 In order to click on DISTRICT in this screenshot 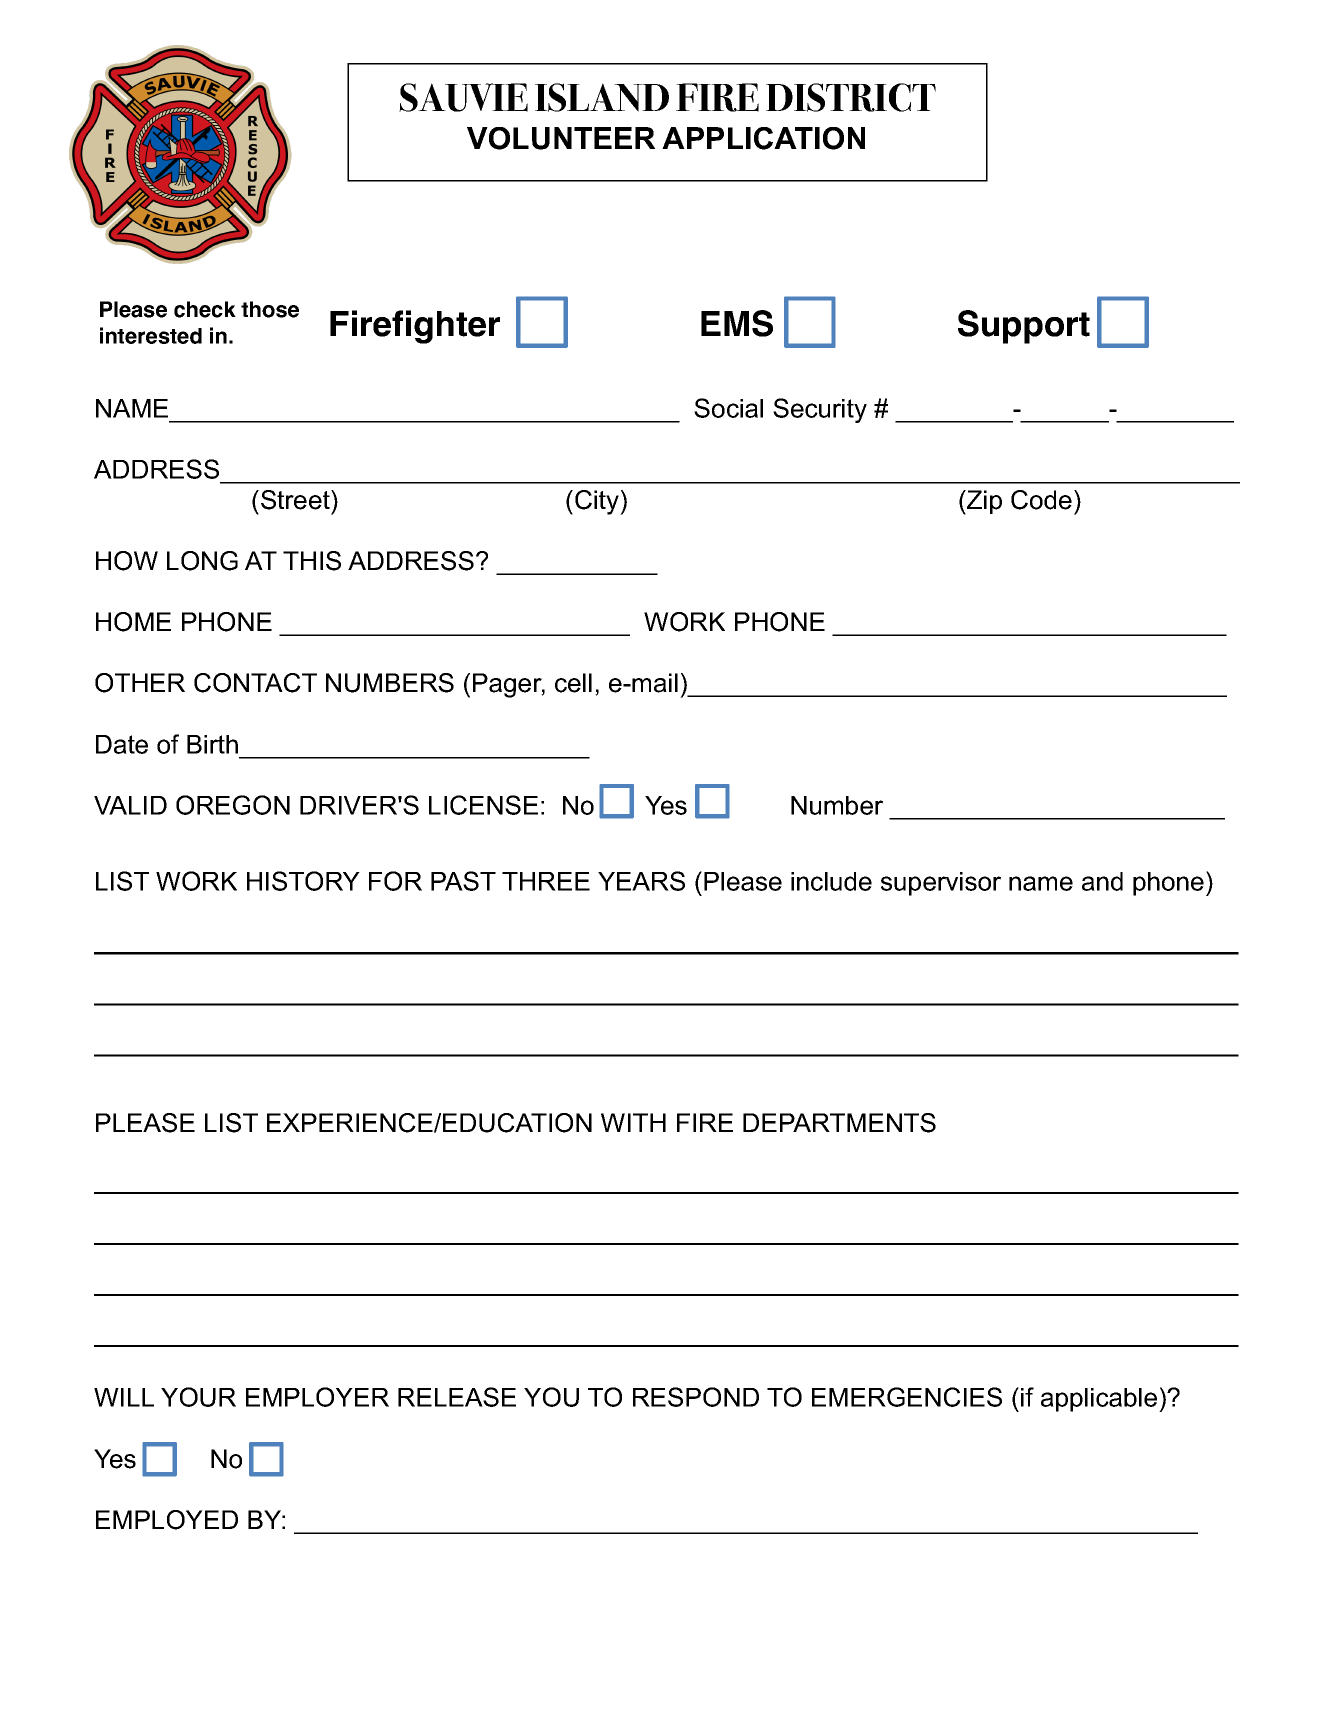, I will do `click(851, 97)`.
